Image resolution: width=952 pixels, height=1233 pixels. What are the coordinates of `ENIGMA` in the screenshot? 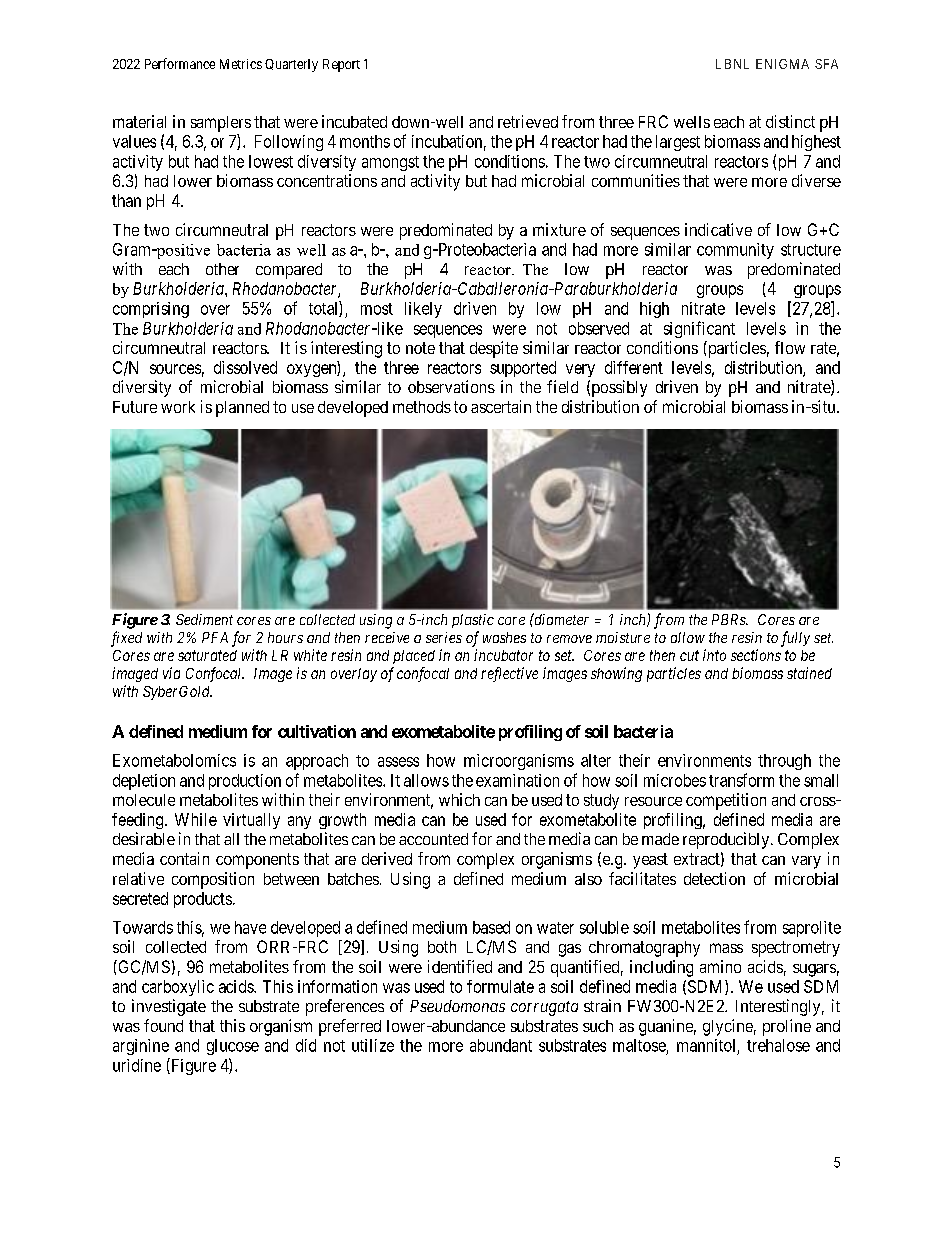 It's located at (782, 64).
